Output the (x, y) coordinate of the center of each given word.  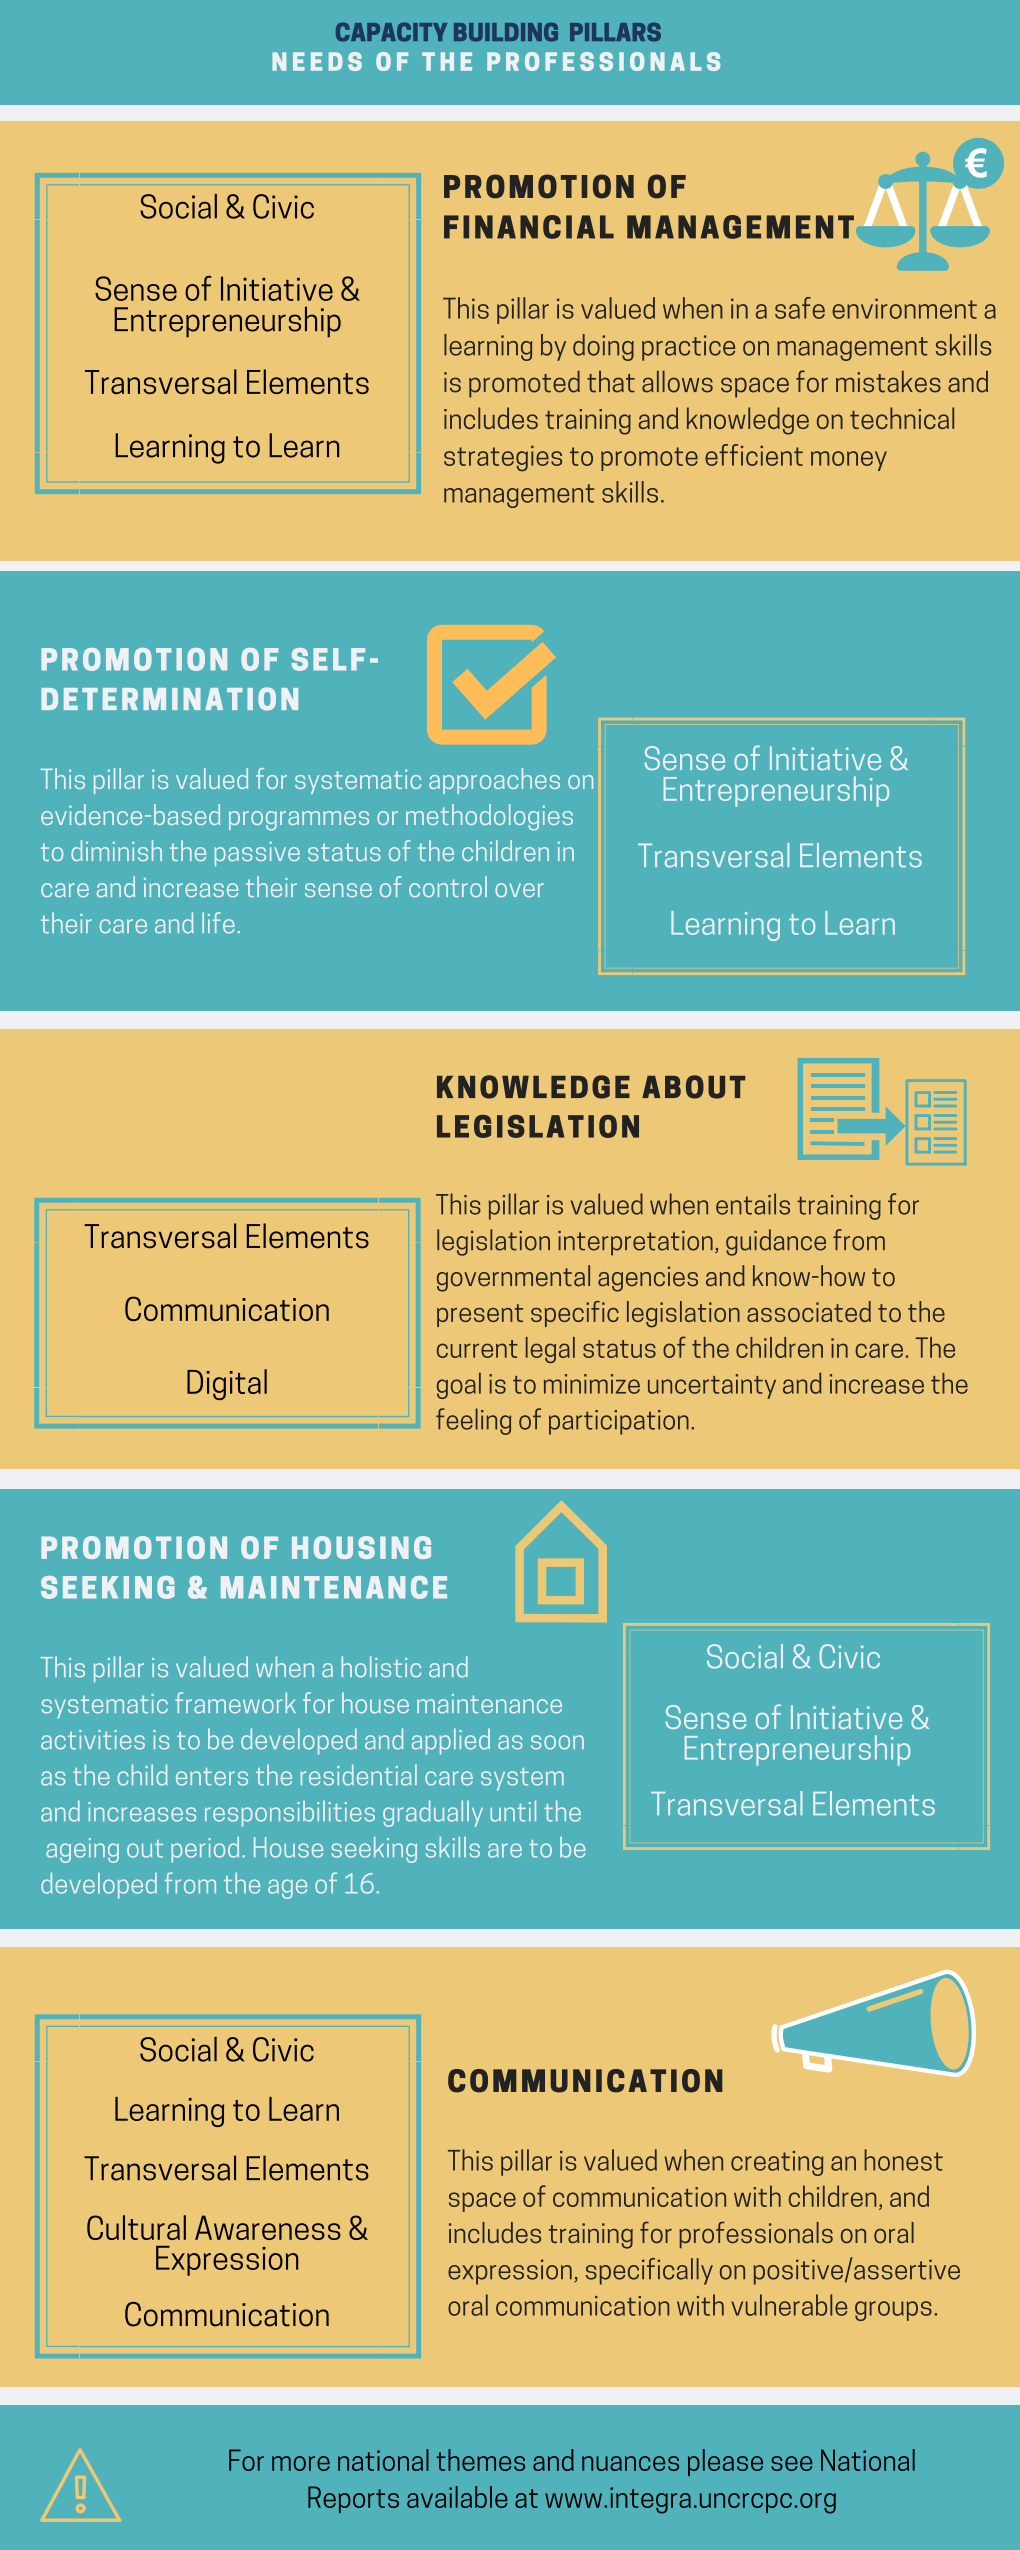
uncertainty (712, 1386)
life (218, 923)
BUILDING (506, 32)
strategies (503, 458)
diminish (116, 850)
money (849, 461)
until (513, 1811)
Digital (227, 1384)
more (301, 2463)
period (205, 1850)
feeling (473, 1421)
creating (777, 2163)
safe (800, 308)
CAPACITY (391, 32)
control (448, 886)
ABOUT (693, 1087)
